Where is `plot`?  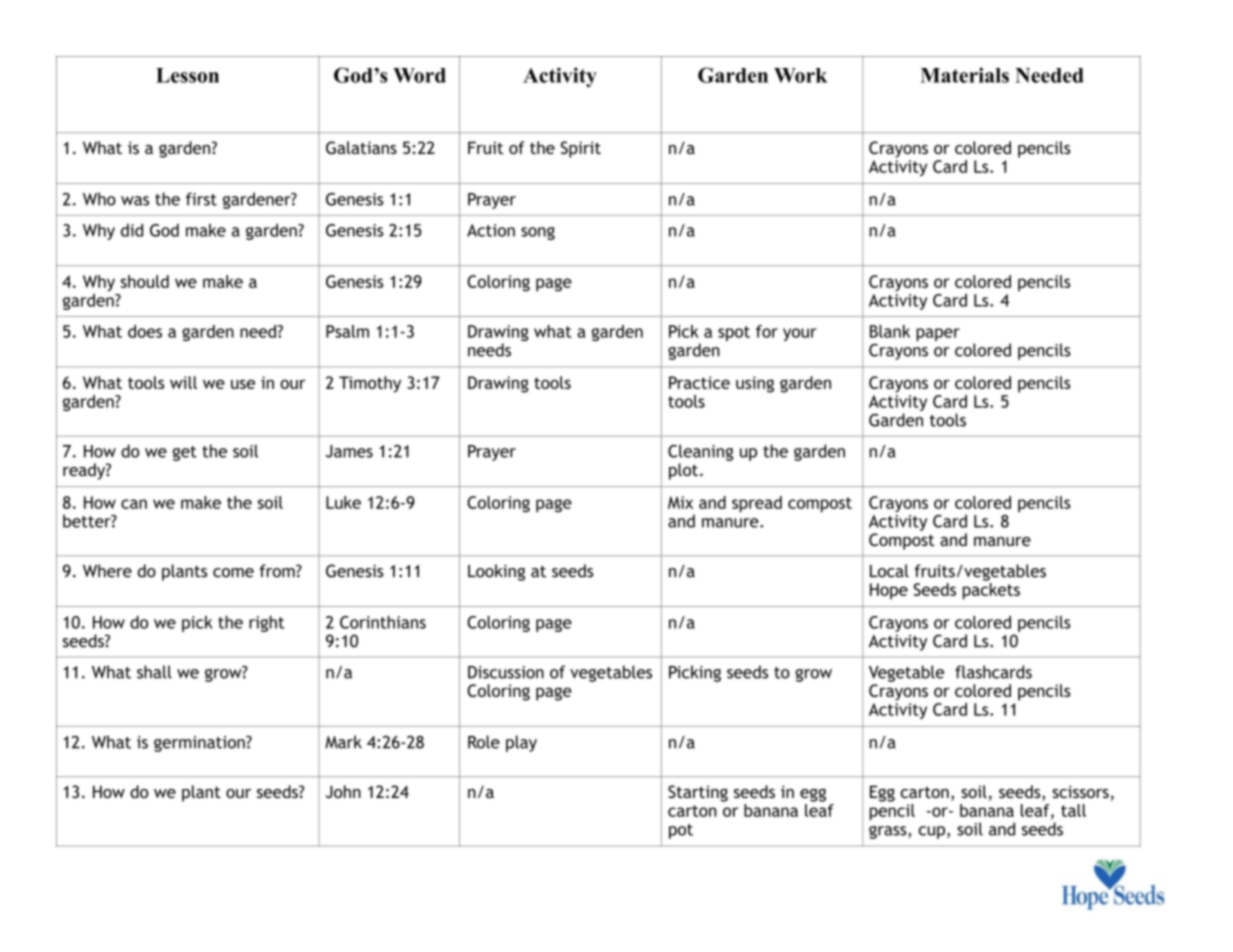 plot is located at coordinates (685, 471).
